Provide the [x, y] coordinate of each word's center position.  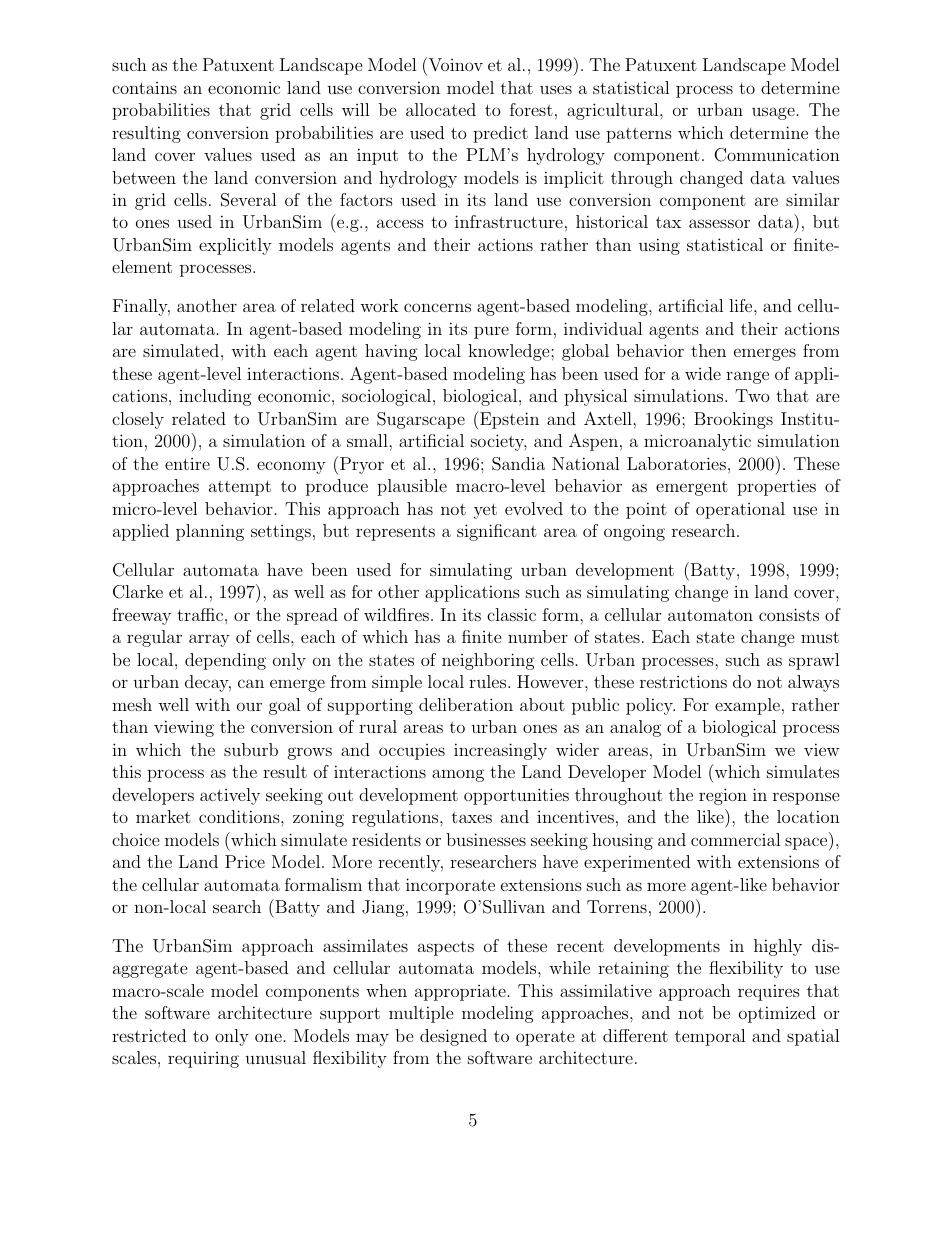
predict [500, 134]
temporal [710, 1037]
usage [773, 113]
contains [144, 88]
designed [453, 1037]
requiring [203, 1059]
